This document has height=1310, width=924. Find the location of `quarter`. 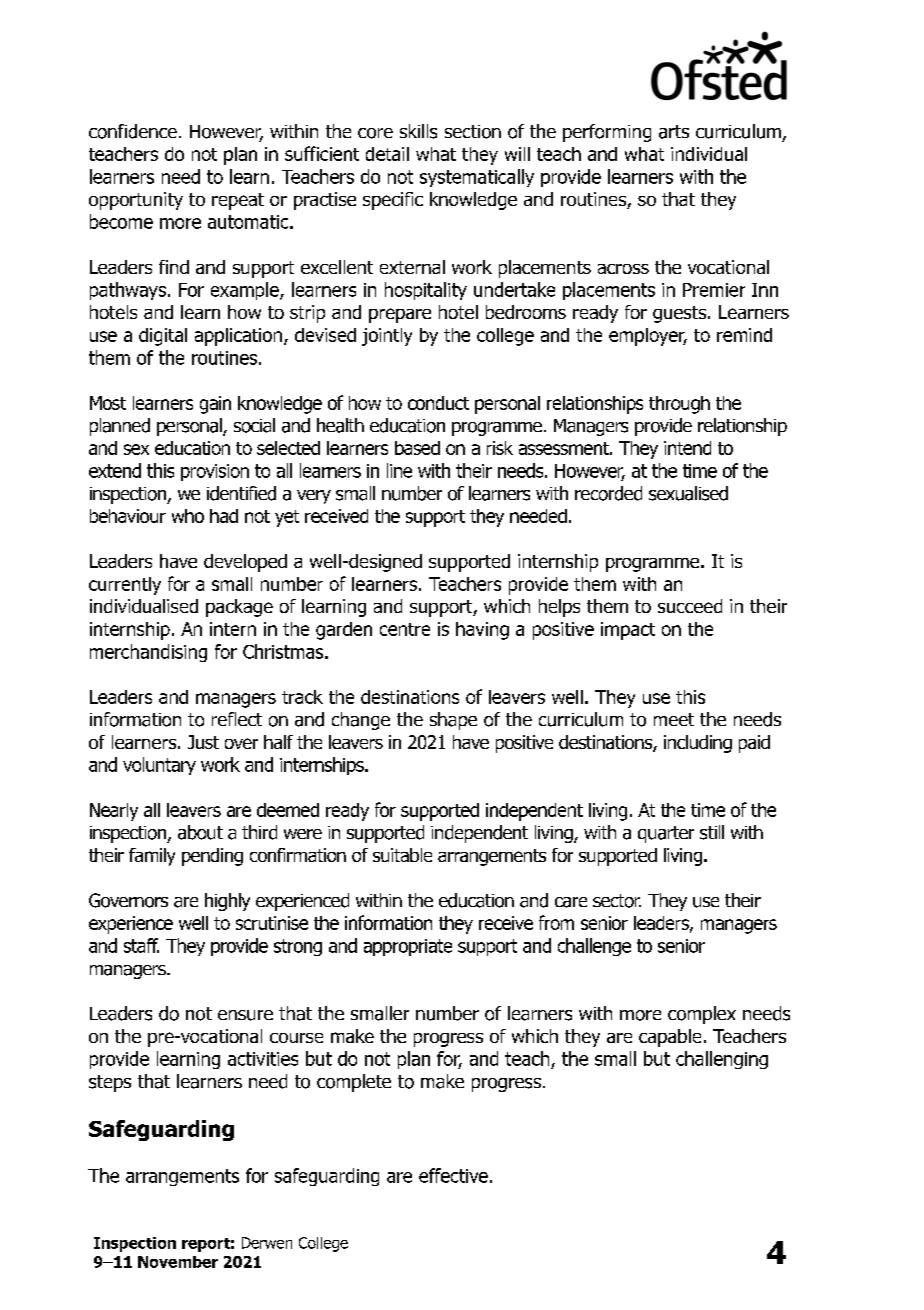

quarter is located at coordinates (666, 834).
